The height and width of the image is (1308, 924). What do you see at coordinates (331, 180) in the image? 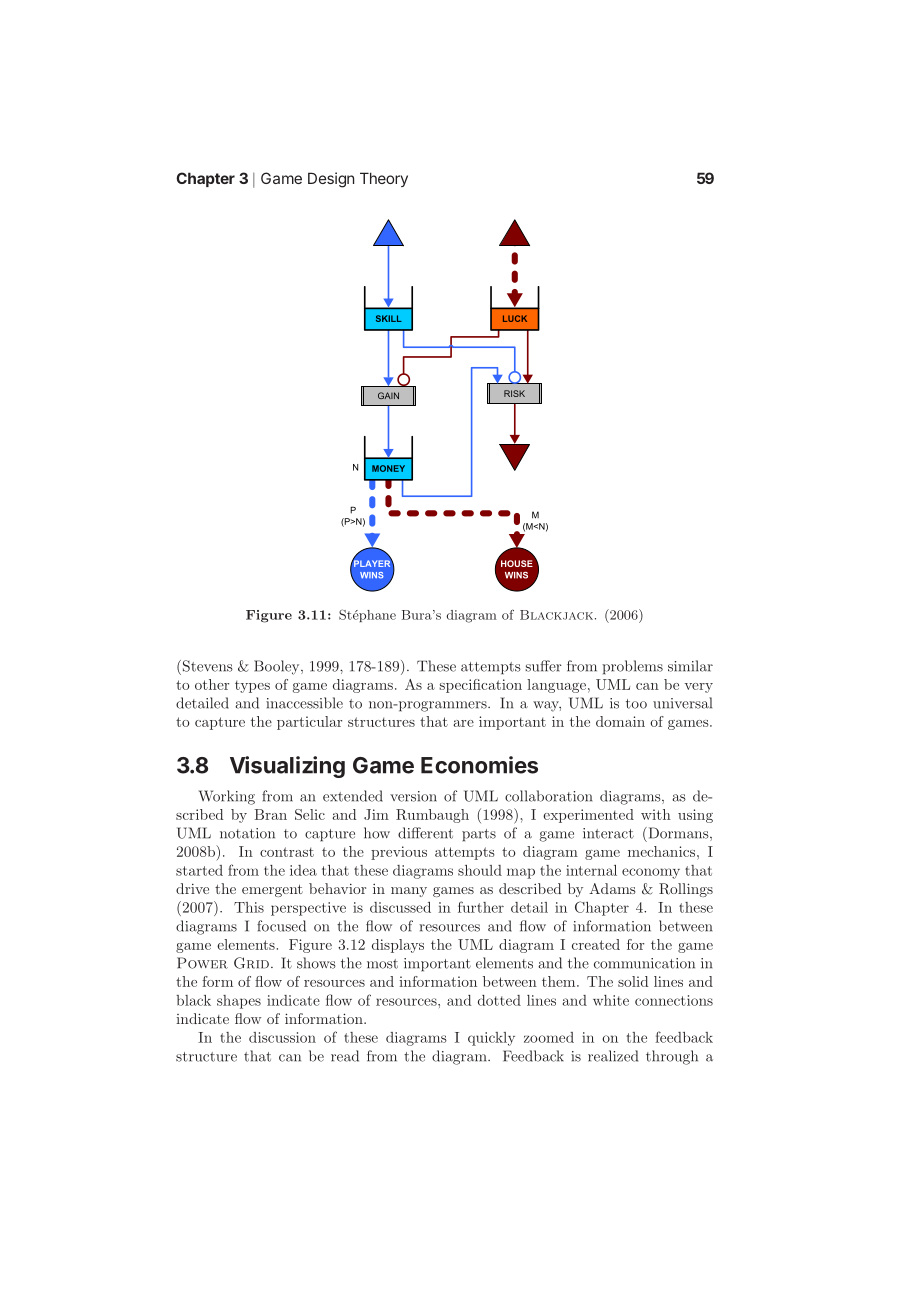
I see `Design` at bounding box center [331, 180].
